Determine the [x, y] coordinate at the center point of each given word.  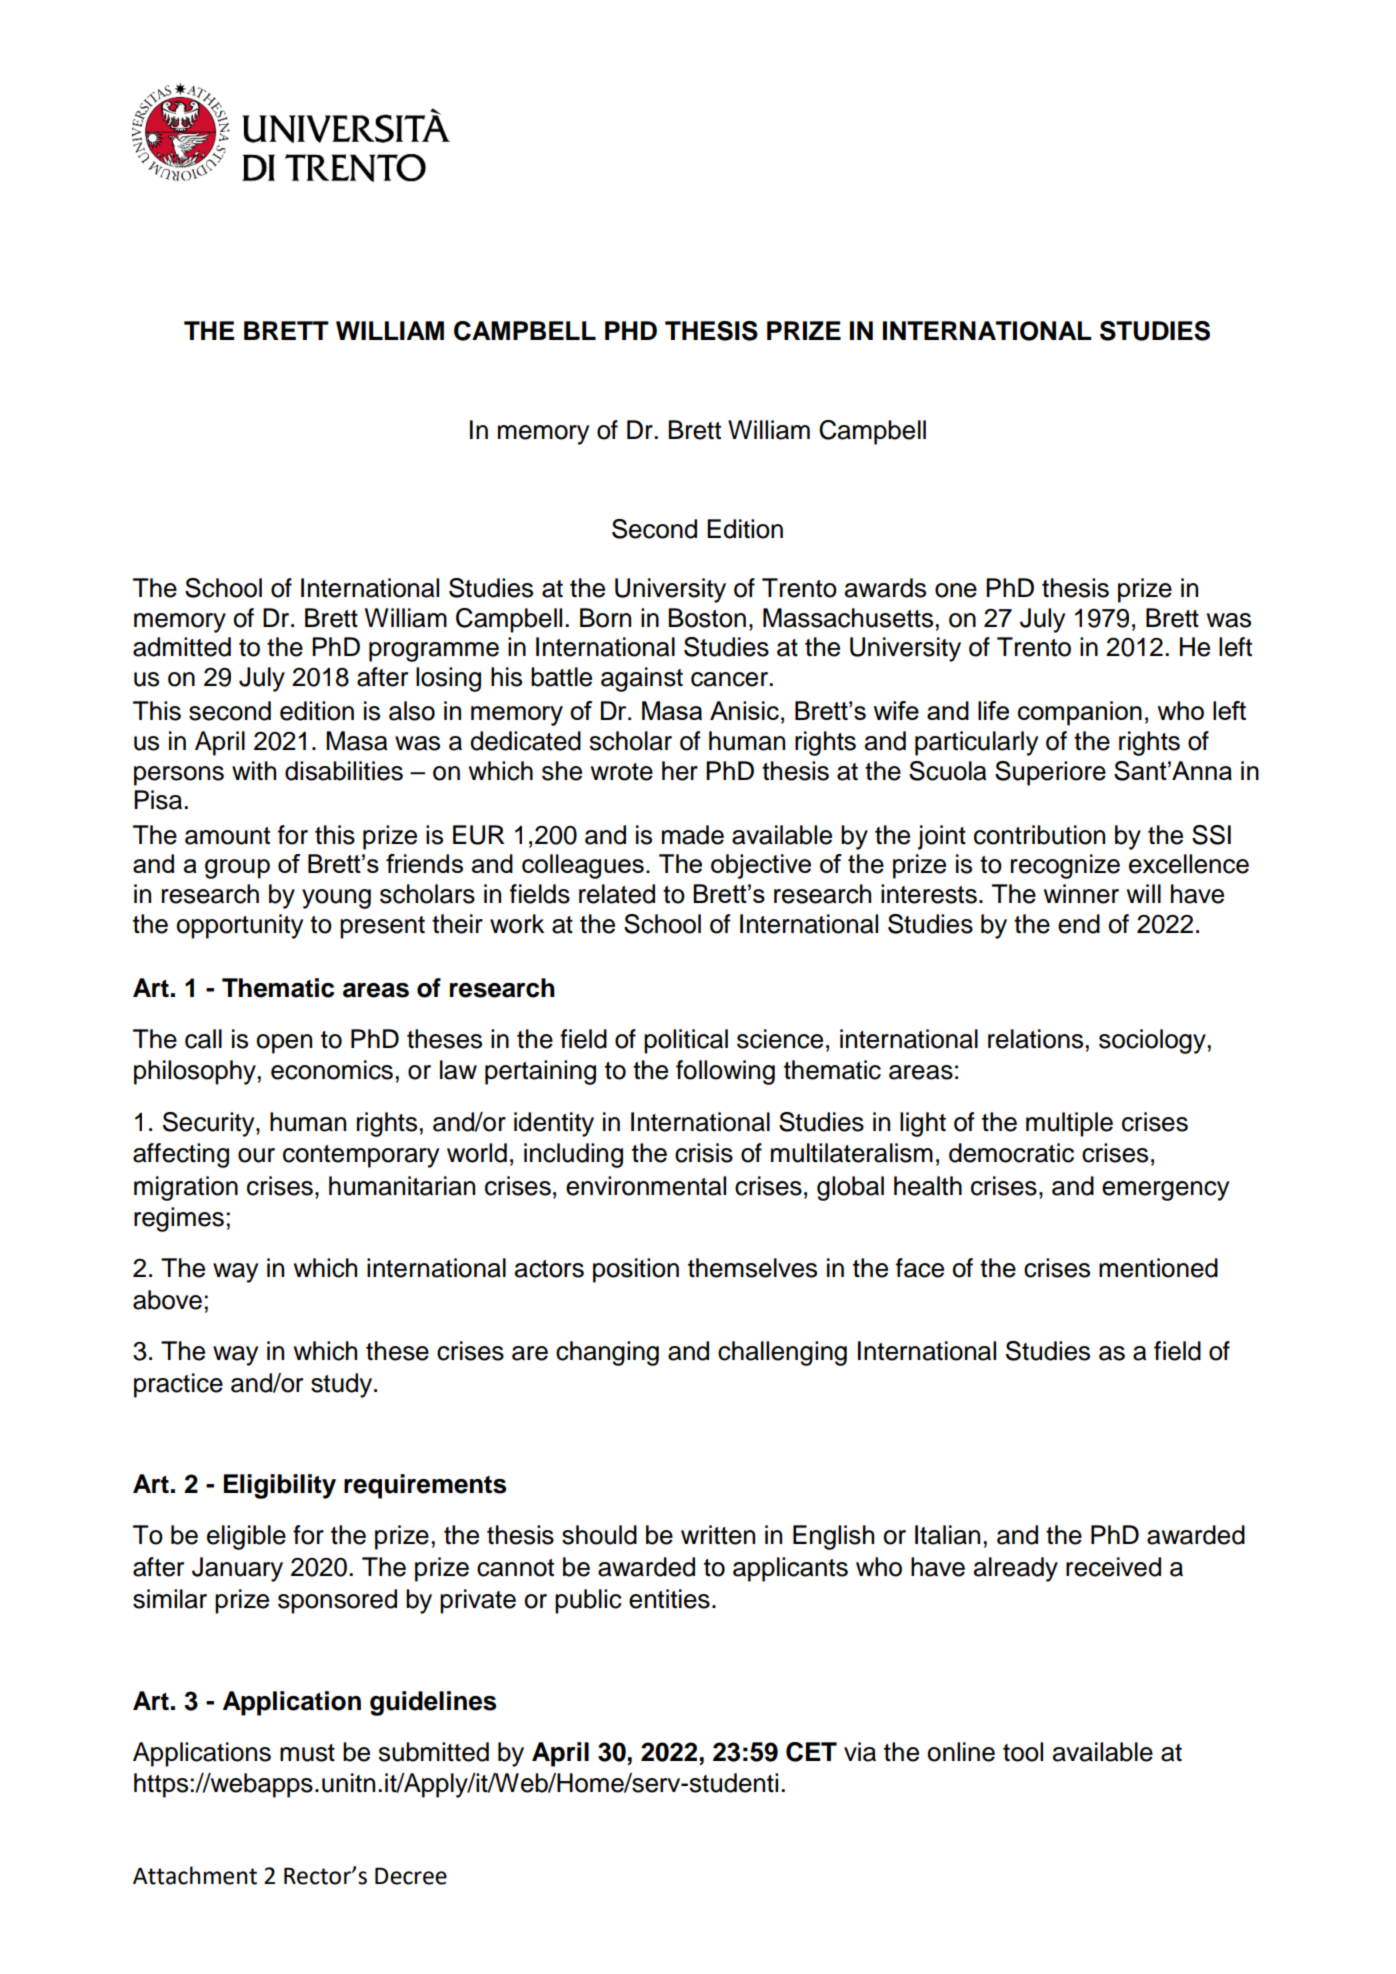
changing [607, 1353]
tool [1023, 1752]
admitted [182, 647]
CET [811, 1752]
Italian [947, 1535]
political [686, 1041]
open [284, 1044]
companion [1080, 713]
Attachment [195, 1875]
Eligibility [280, 1486]
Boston [707, 618]
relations [1035, 1039]
